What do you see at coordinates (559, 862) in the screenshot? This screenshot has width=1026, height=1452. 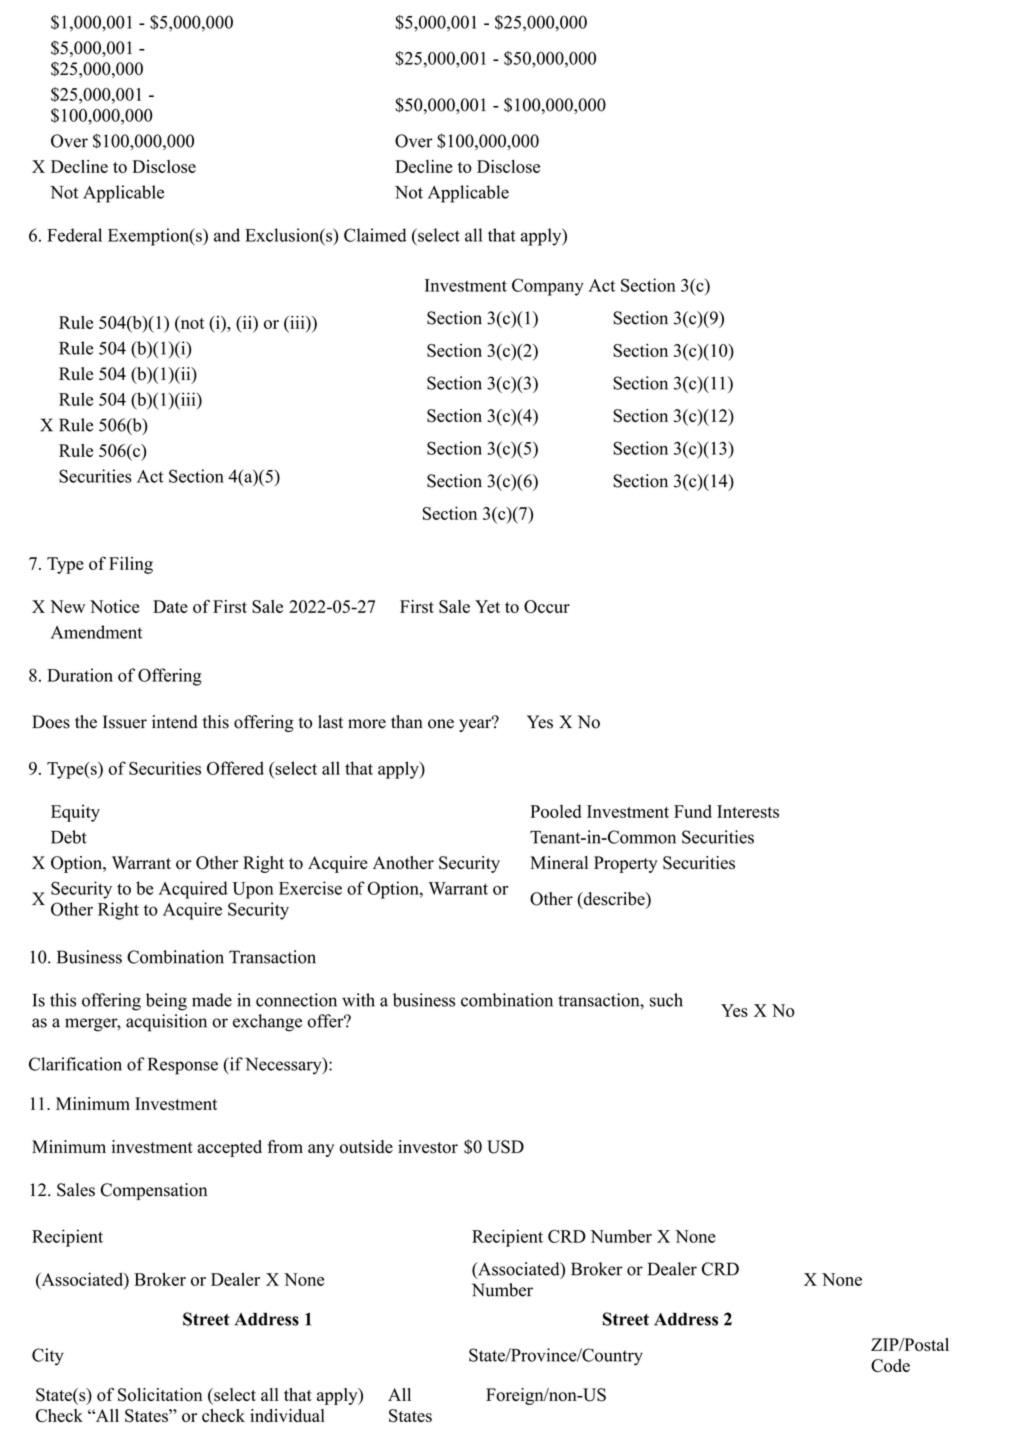 I see `Mineral` at bounding box center [559, 862].
